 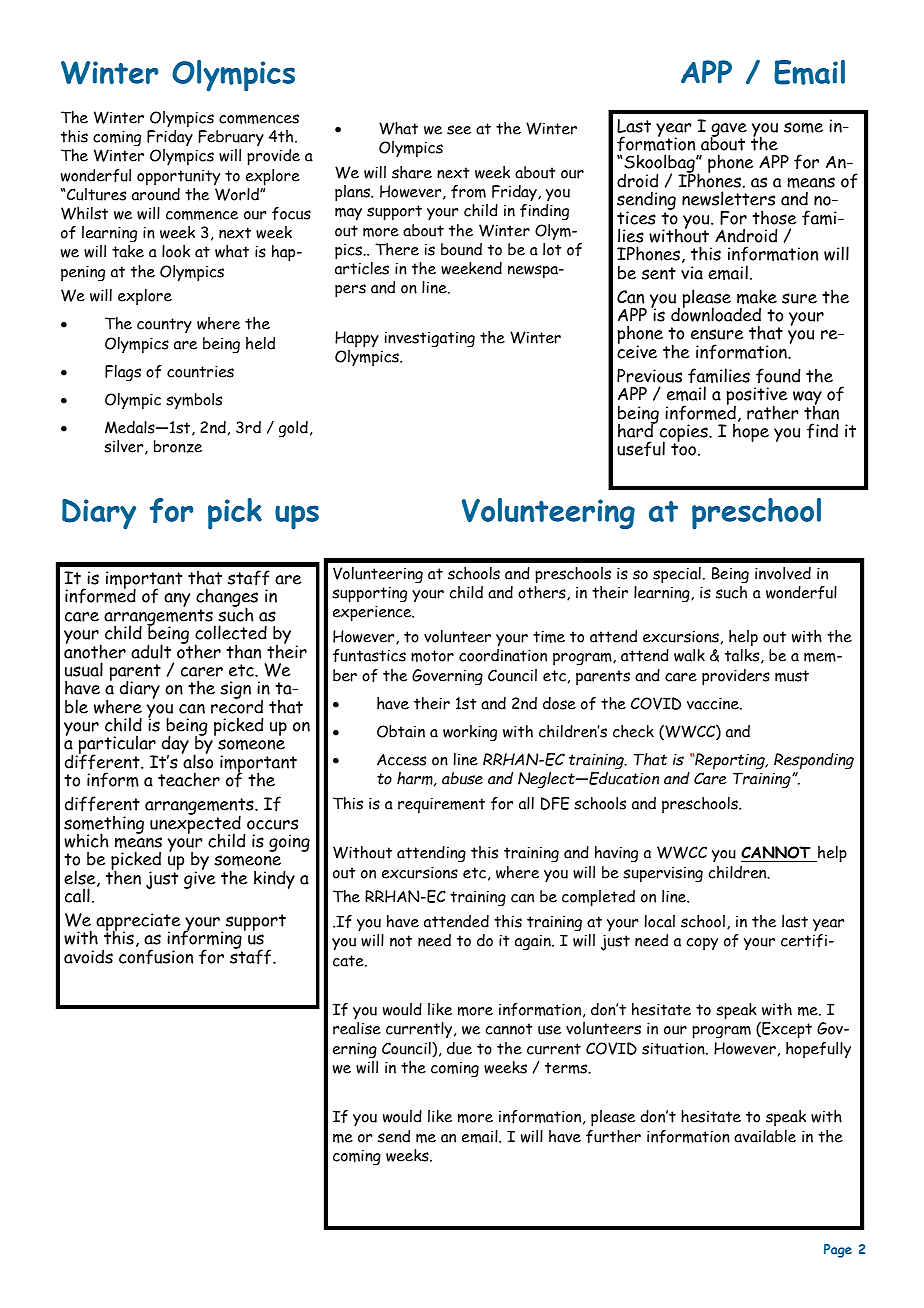 I want to click on motor, so click(x=432, y=656).
